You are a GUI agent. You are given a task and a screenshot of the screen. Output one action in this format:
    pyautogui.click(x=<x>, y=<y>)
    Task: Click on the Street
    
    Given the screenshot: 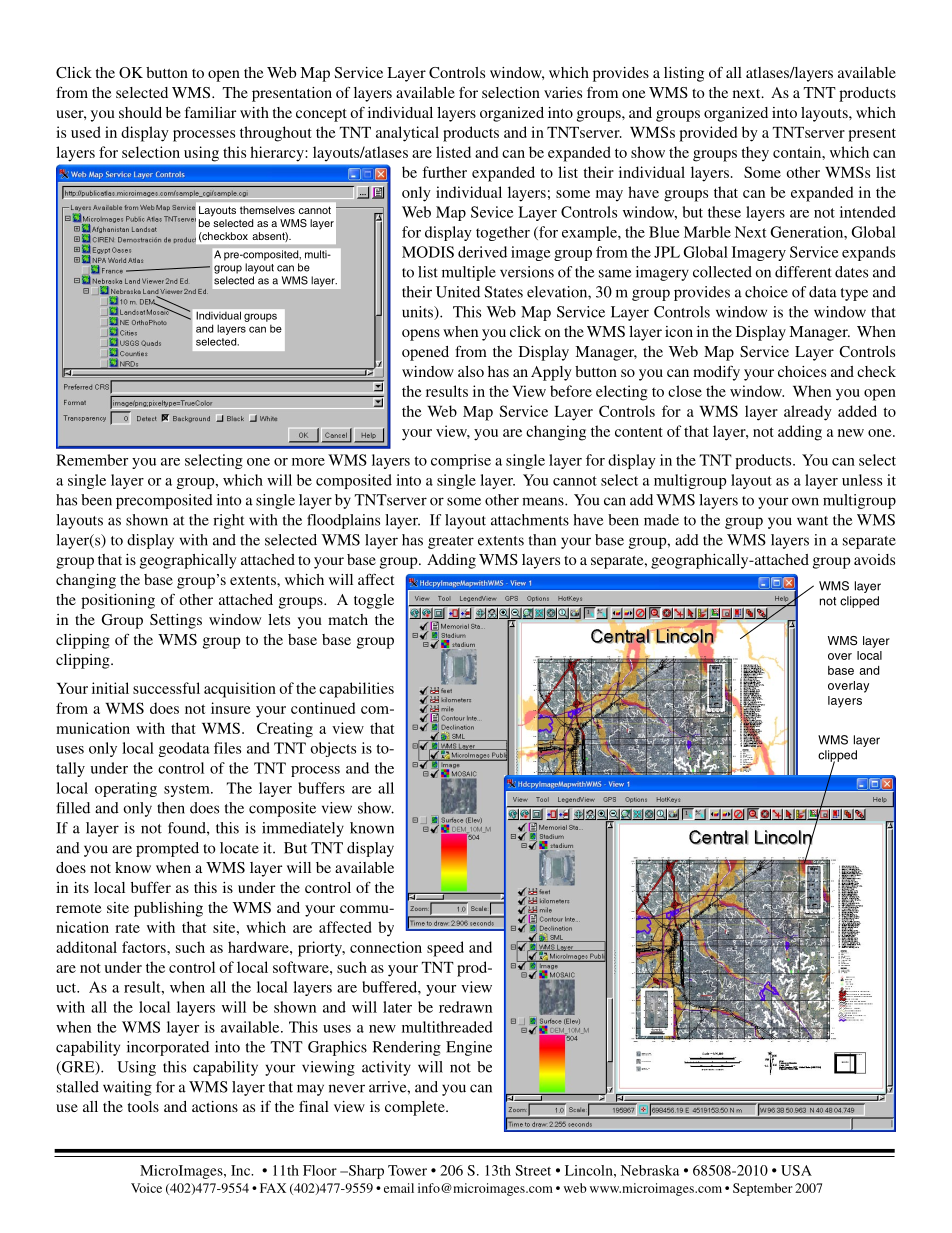 What is the action you would take?
    pyautogui.click(x=533, y=1170)
